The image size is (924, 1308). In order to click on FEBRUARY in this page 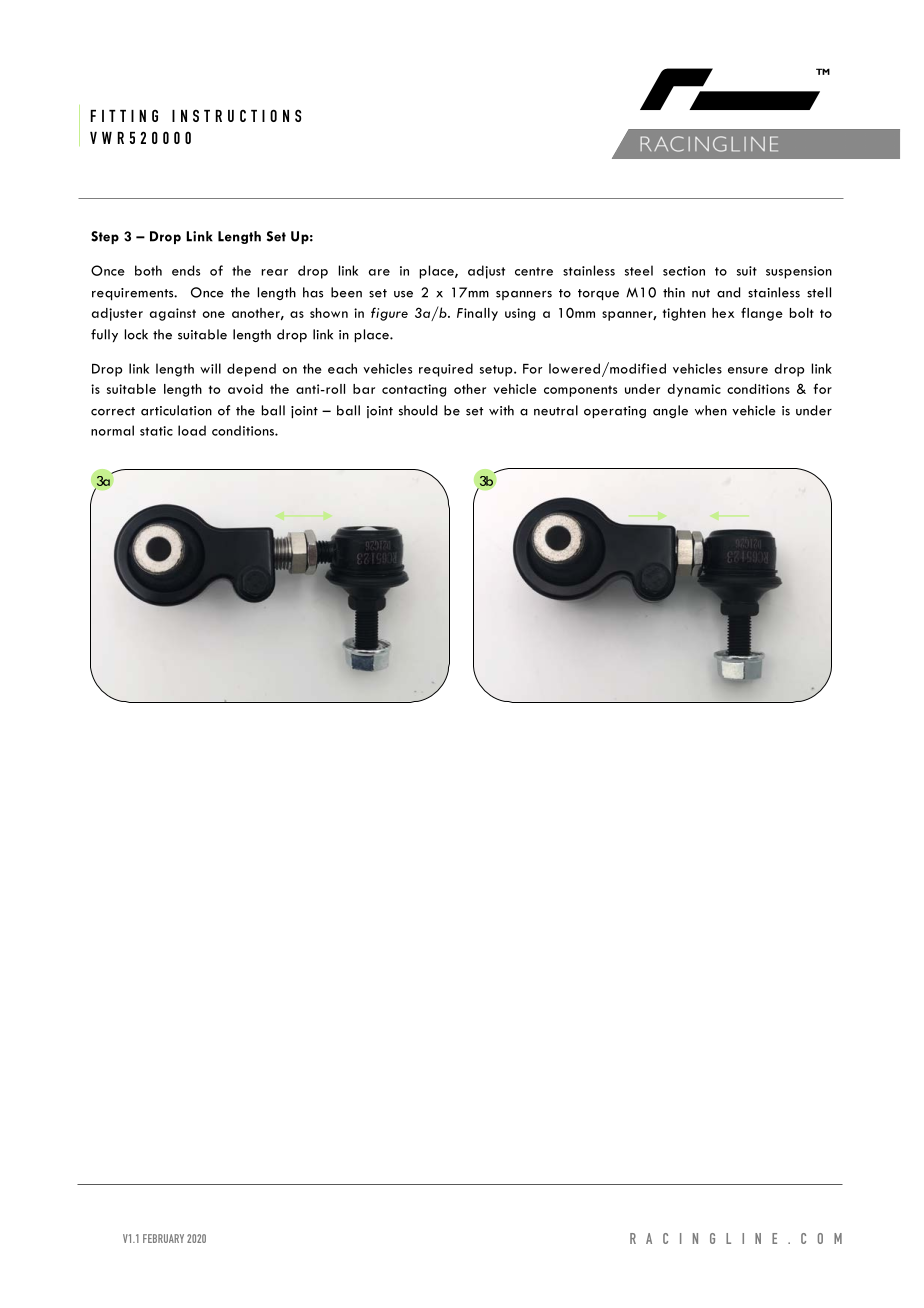, I will do `click(163, 1238)`.
